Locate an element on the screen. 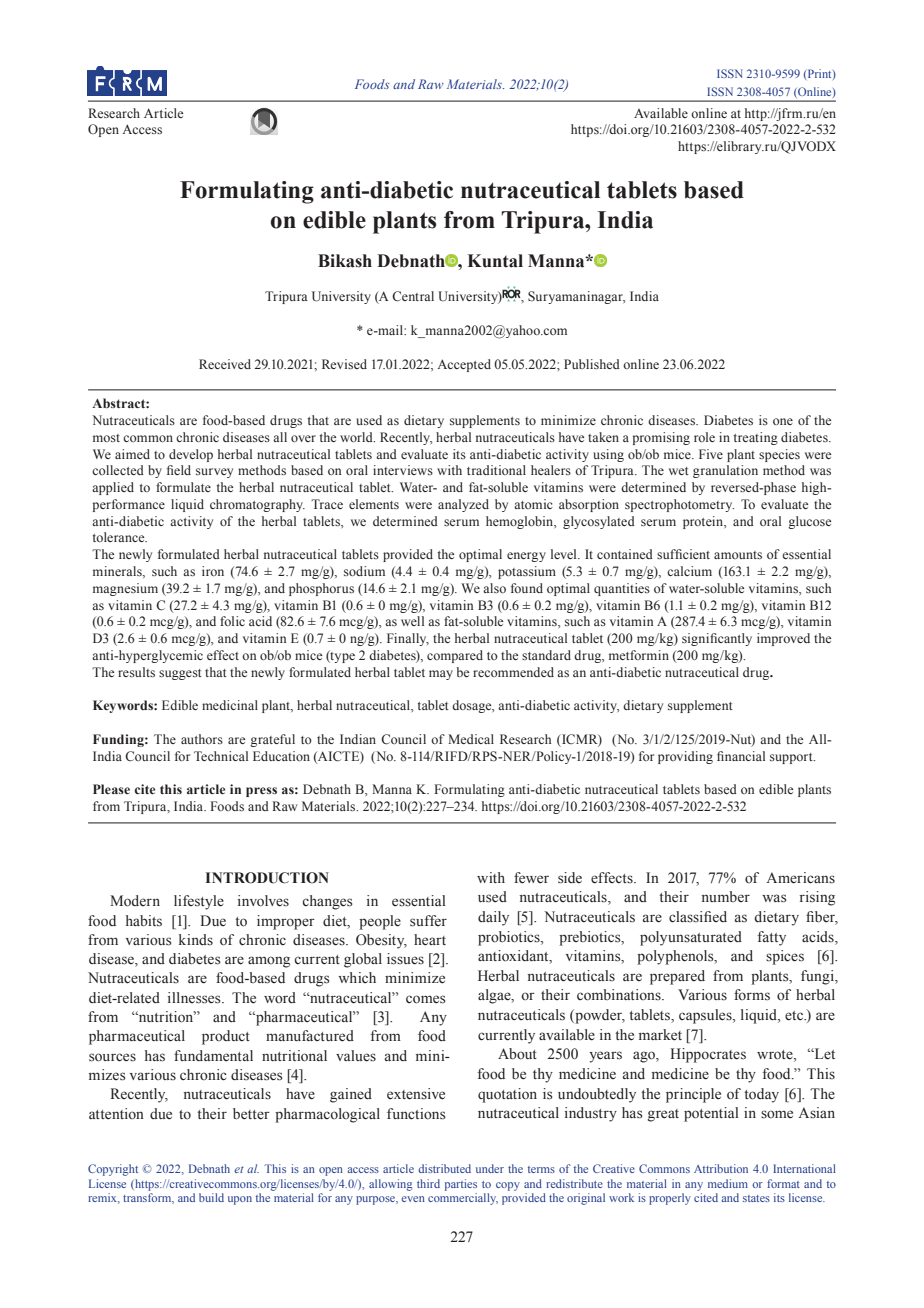 The image size is (924, 1308). iron is located at coordinates (213, 571).
